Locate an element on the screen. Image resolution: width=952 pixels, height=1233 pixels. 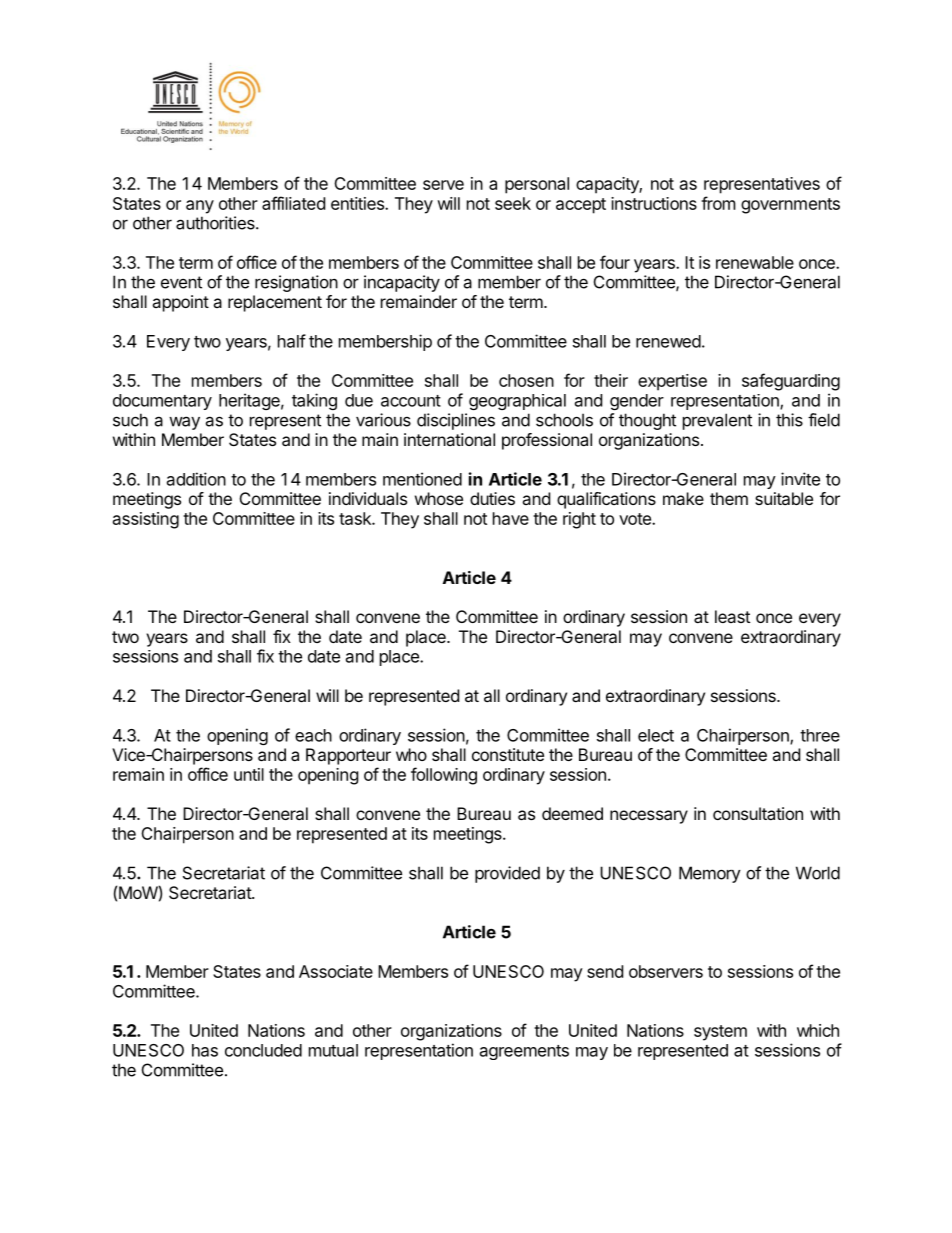
seek is located at coordinates (513, 203).
